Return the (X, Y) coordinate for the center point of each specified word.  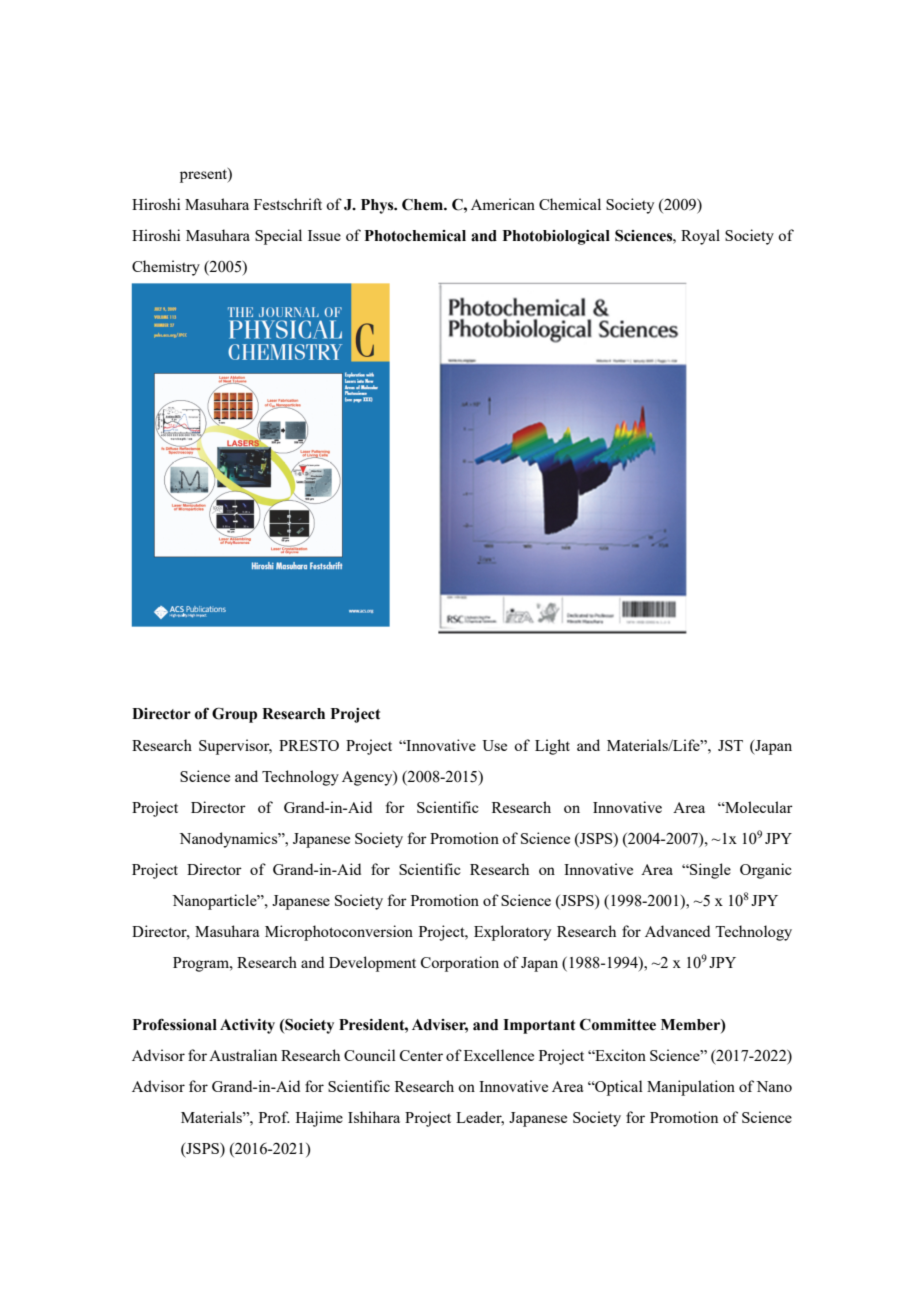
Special (278, 237)
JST (730, 745)
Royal (700, 237)
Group (234, 715)
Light (552, 747)
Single (709, 871)
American (503, 204)
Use (494, 745)
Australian (243, 1055)
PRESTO (309, 745)
